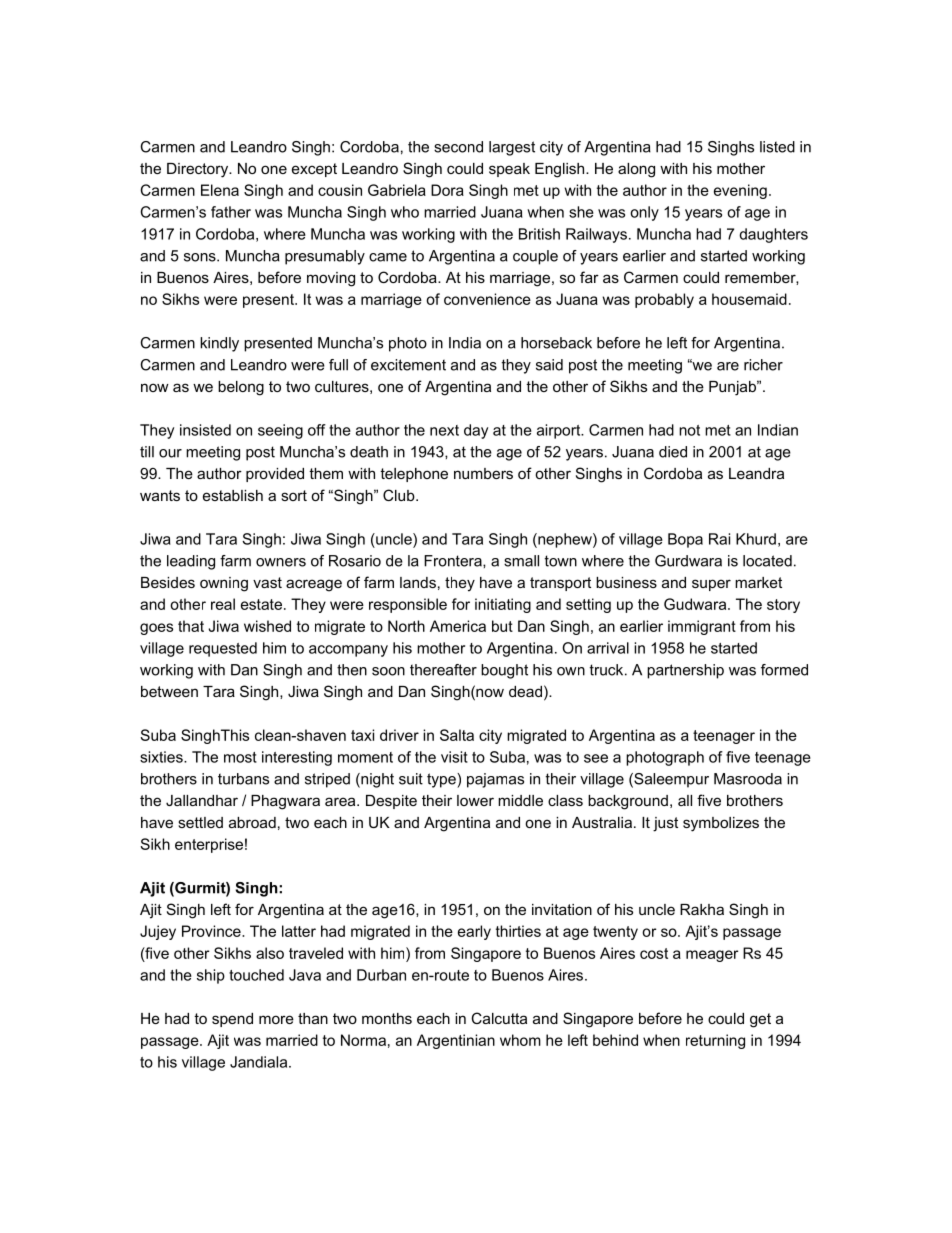 The image size is (952, 1233). What do you see at coordinates (715, 1041) in the image?
I see `returning` at bounding box center [715, 1041].
